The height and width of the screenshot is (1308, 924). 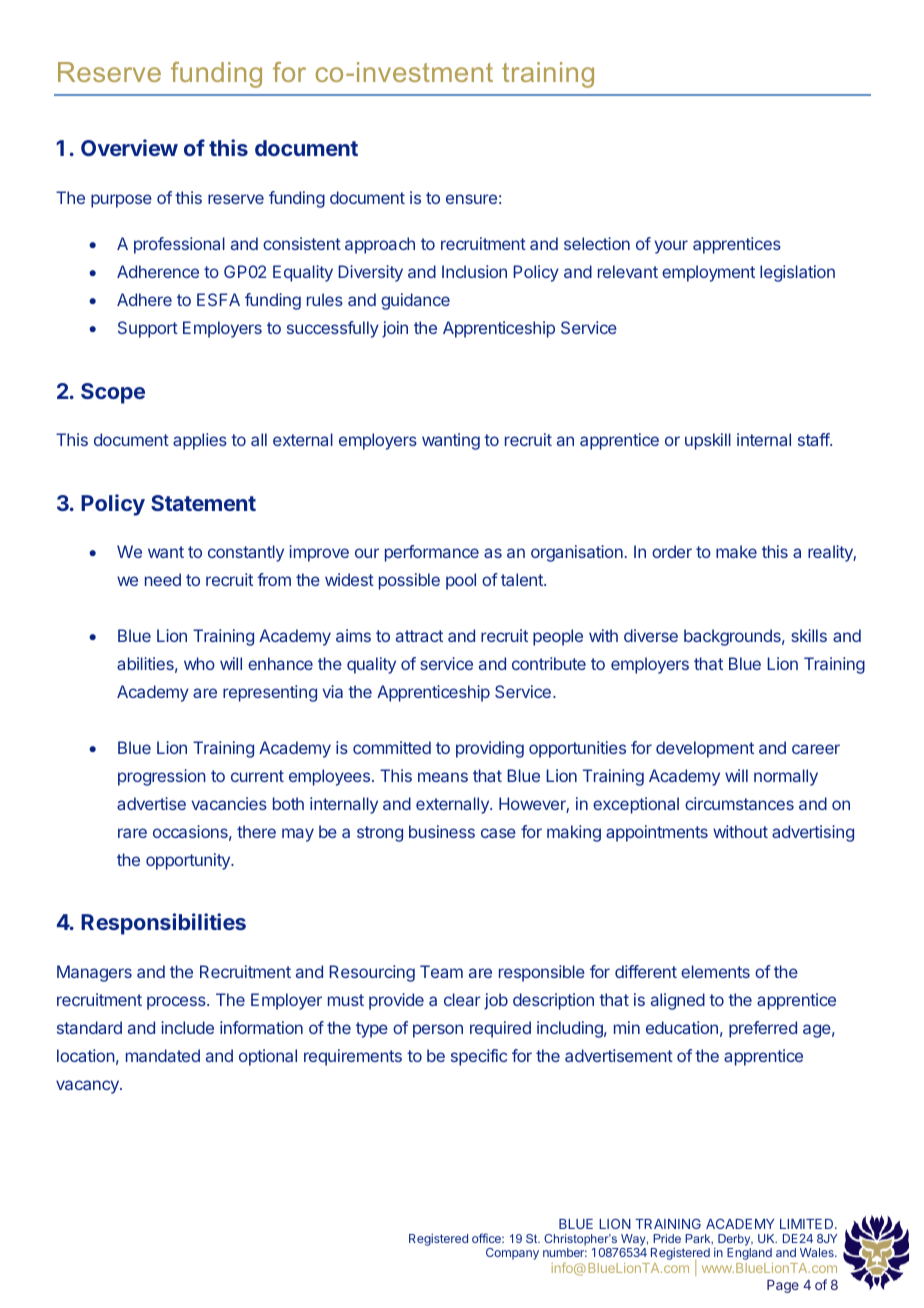 What do you see at coordinates (705, 749) in the screenshot?
I see `development` at bounding box center [705, 749].
